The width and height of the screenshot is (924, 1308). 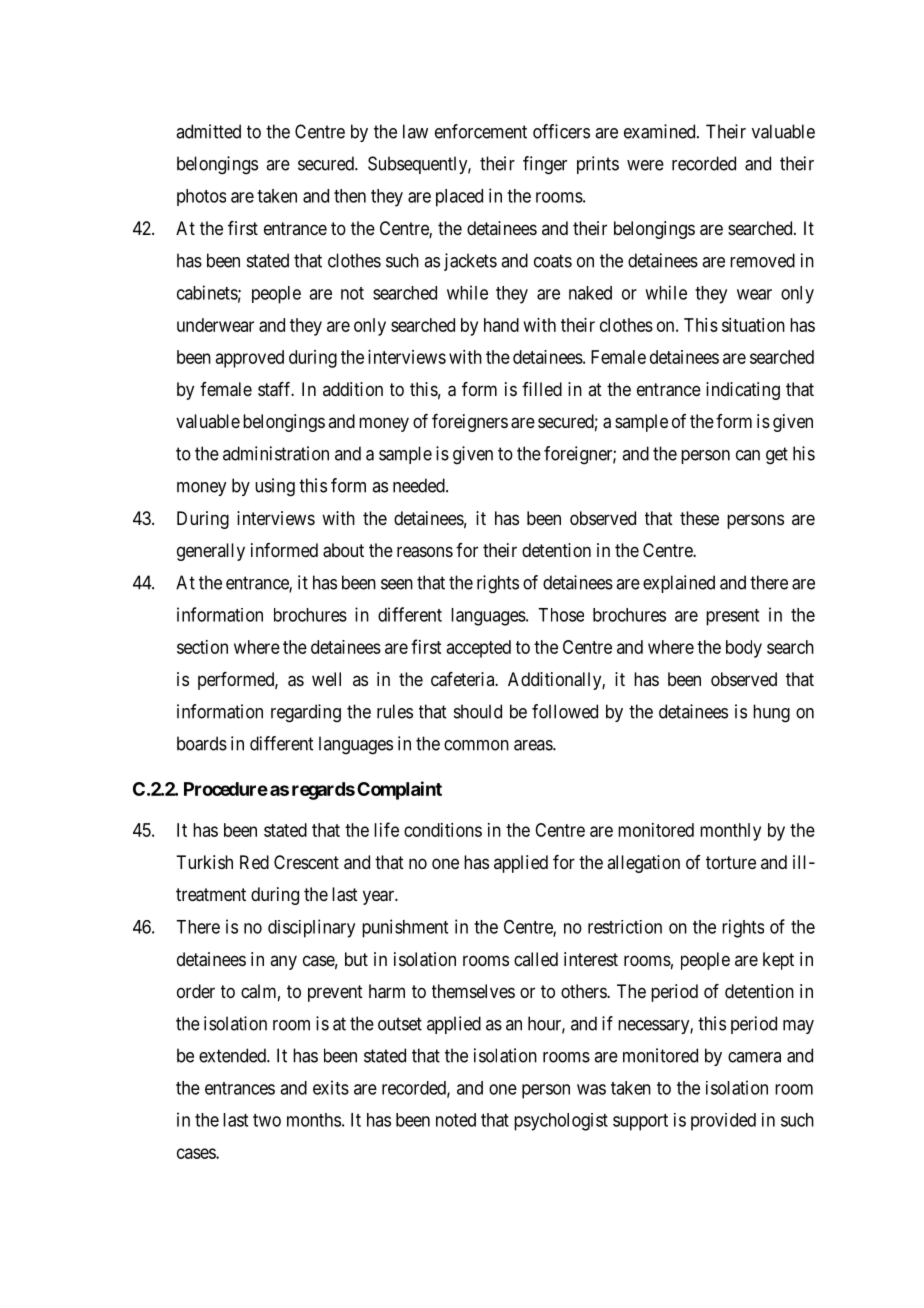 I want to click on two, so click(x=267, y=1120).
